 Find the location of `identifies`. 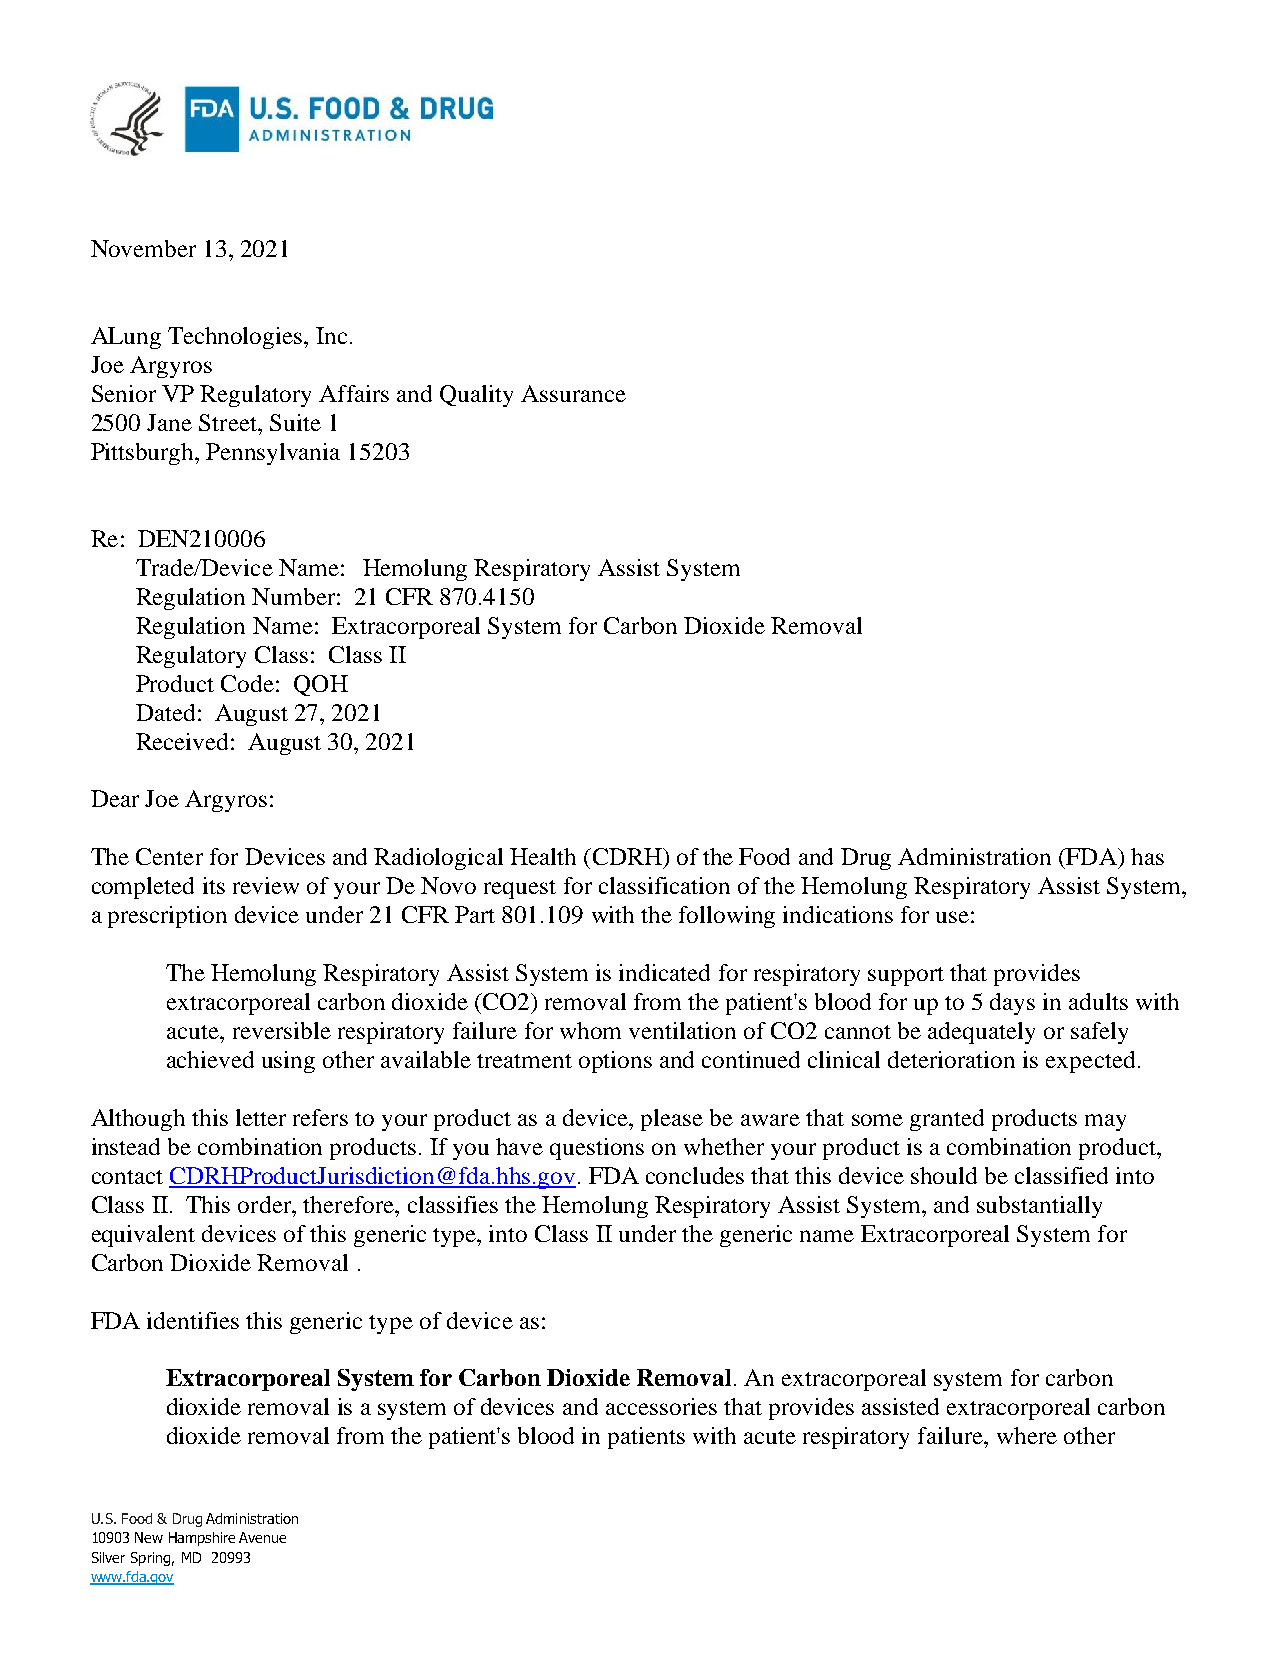

identifies is located at coordinates (193, 1320).
